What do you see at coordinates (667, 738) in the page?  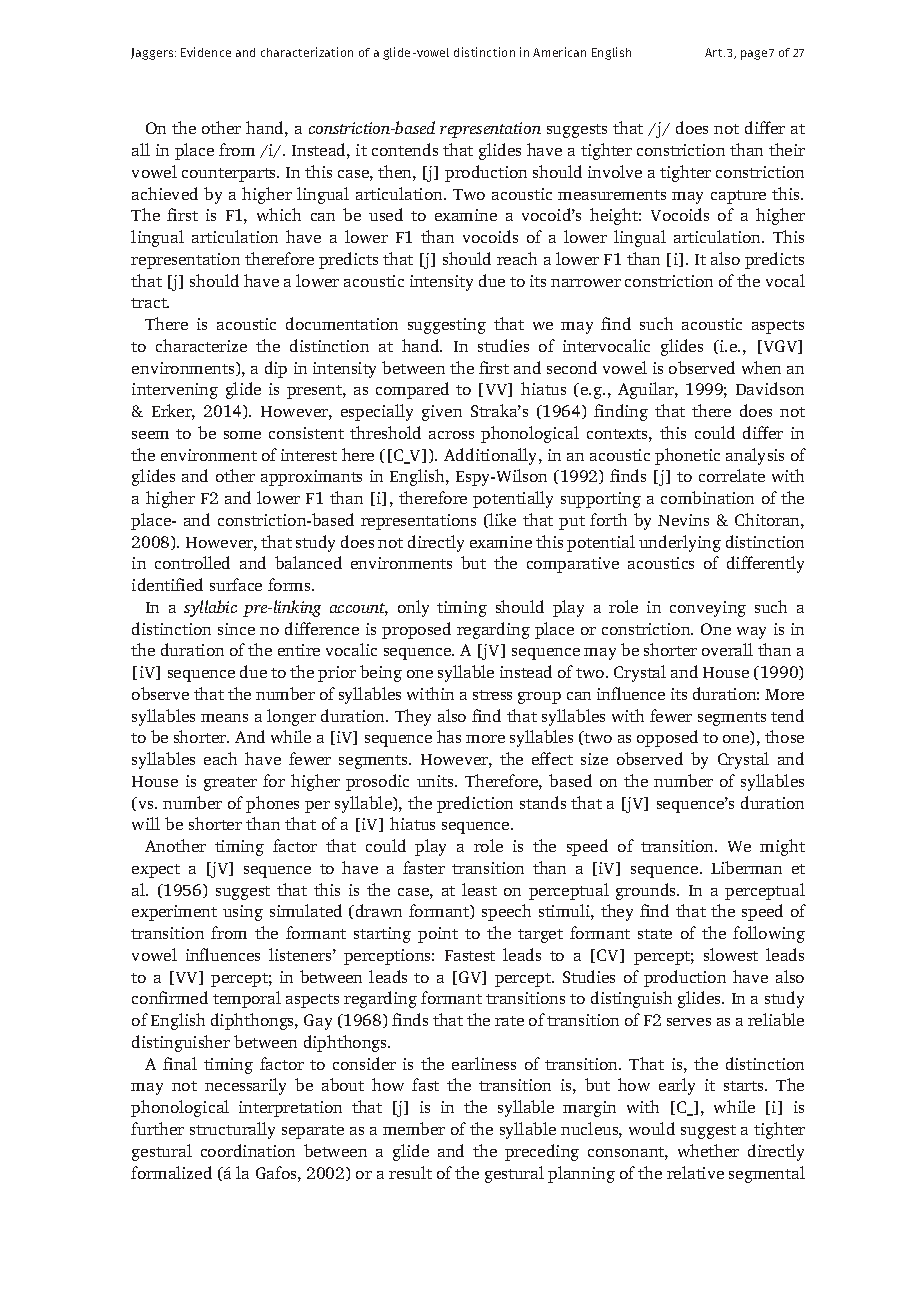 I see `opposed` at bounding box center [667, 738].
